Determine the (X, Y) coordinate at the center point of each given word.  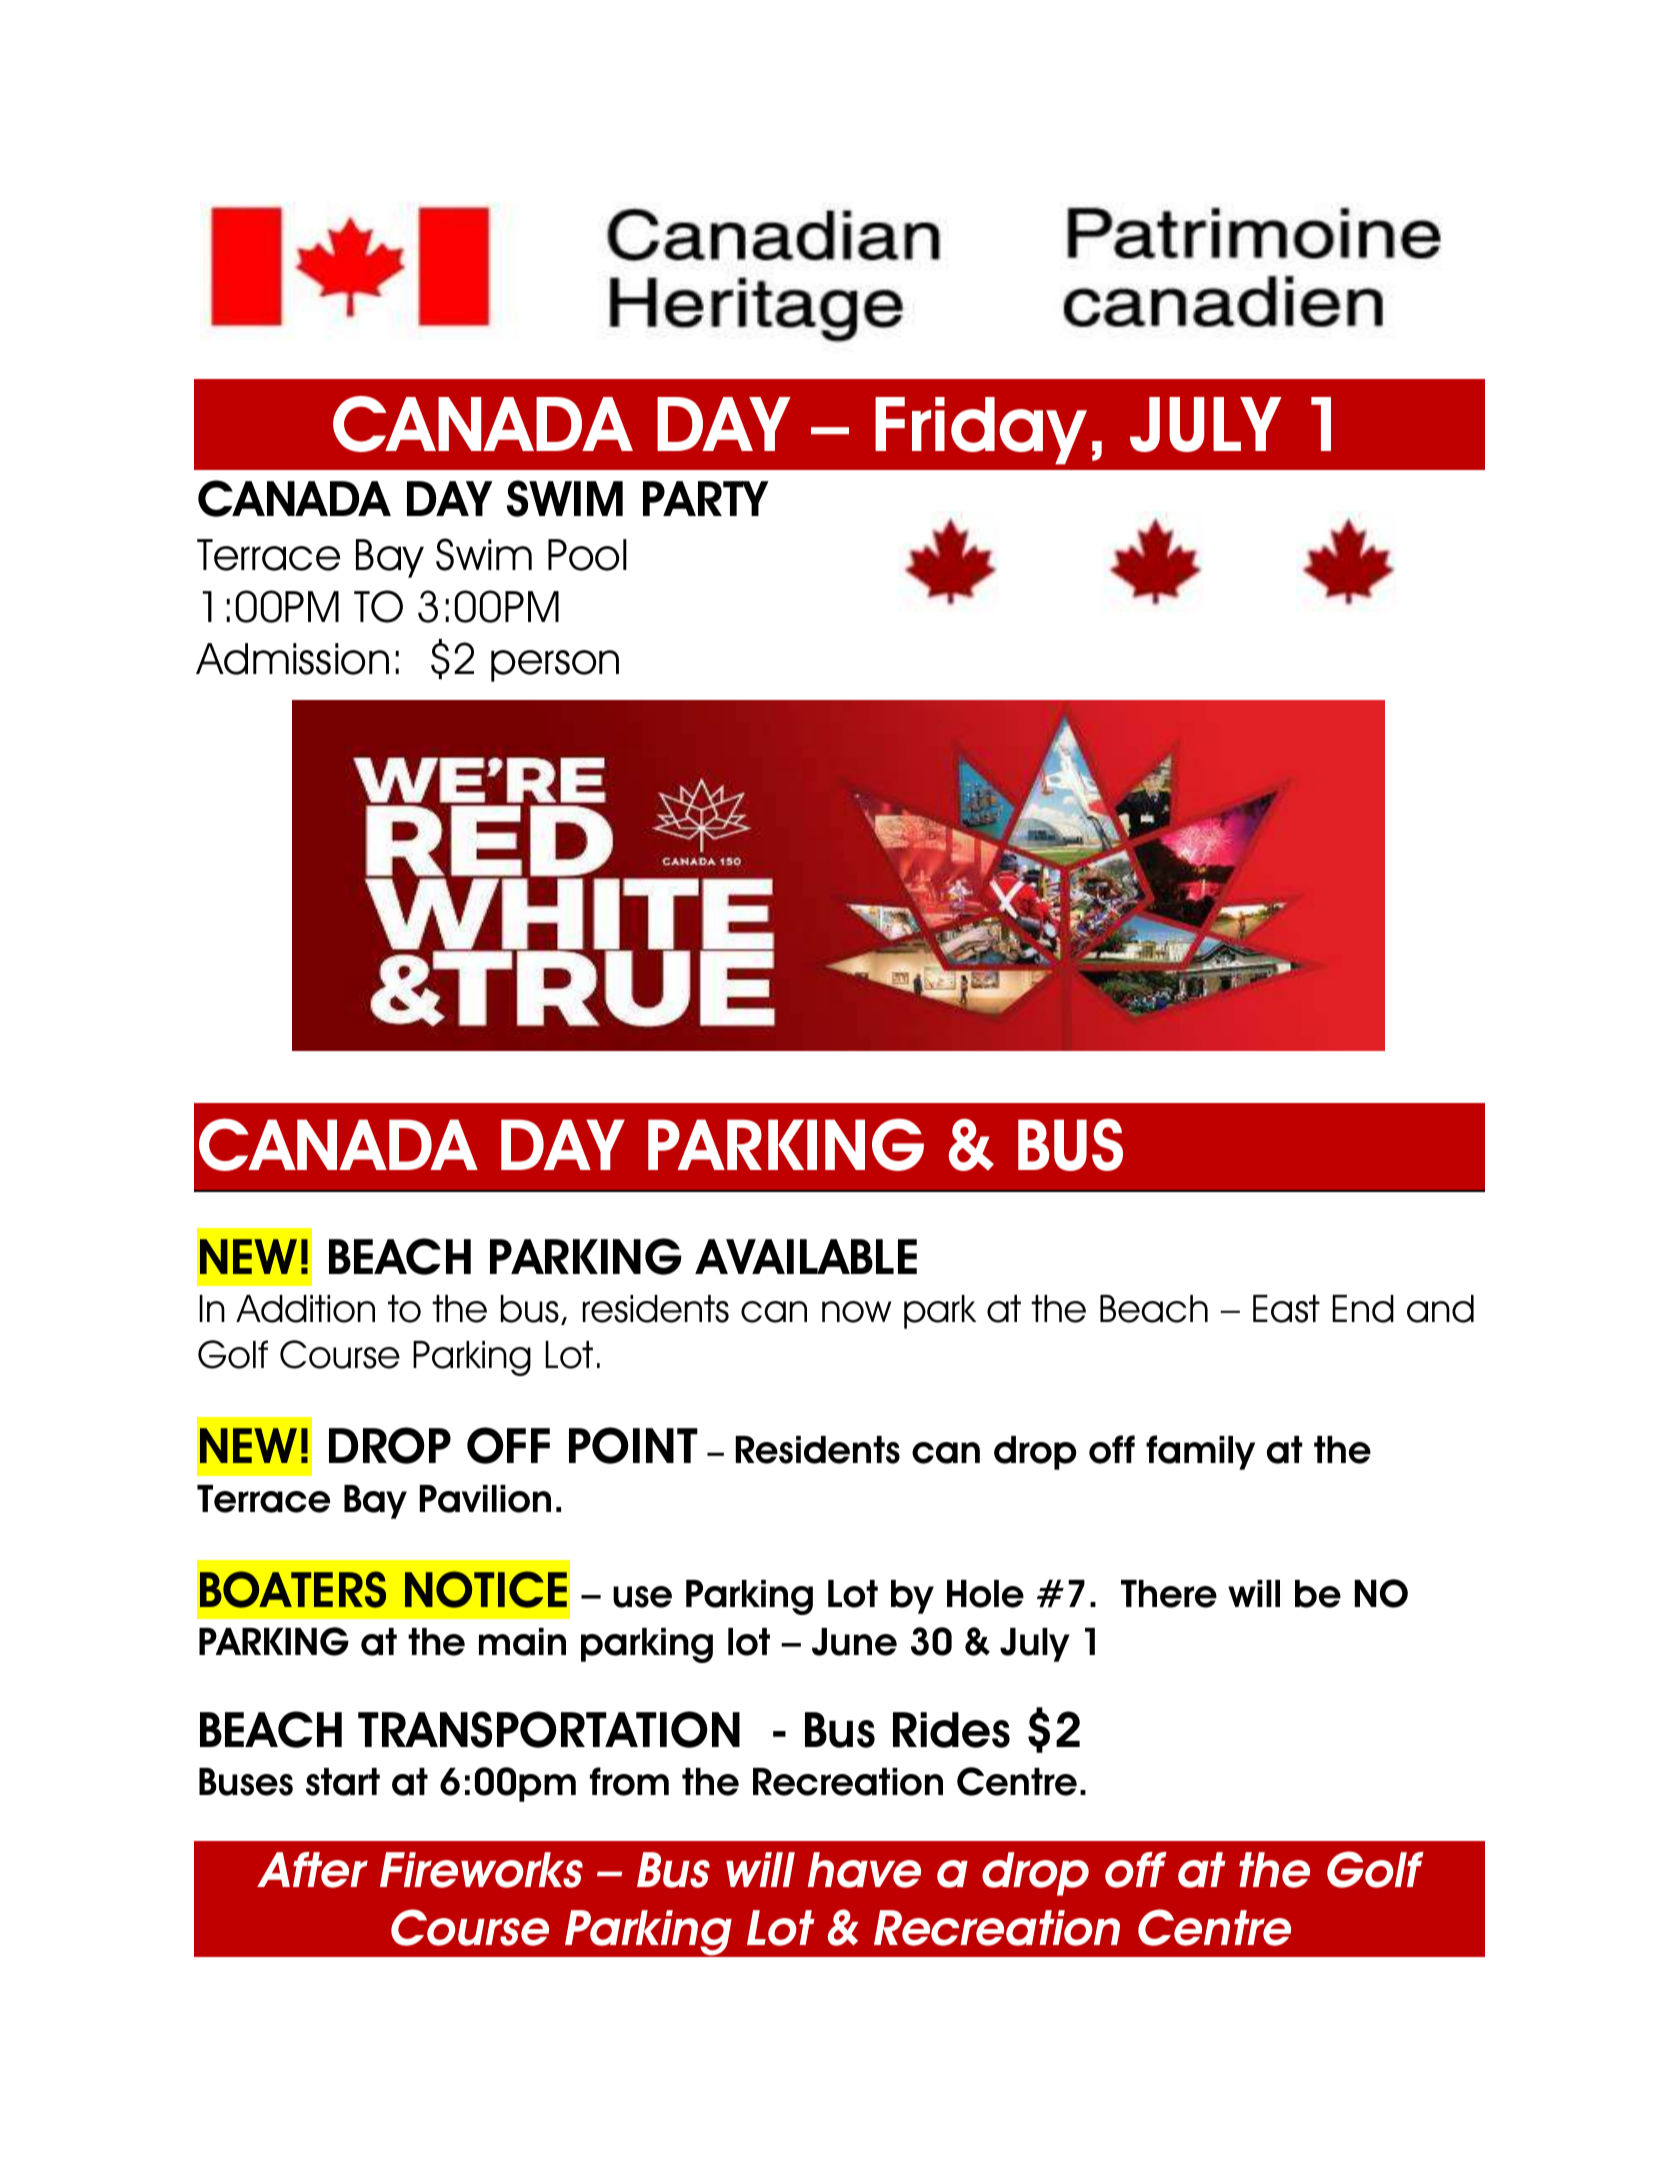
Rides (951, 1730)
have (864, 1870)
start (343, 1782)
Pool (587, 555)
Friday (981, 431)
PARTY (706, 498)
